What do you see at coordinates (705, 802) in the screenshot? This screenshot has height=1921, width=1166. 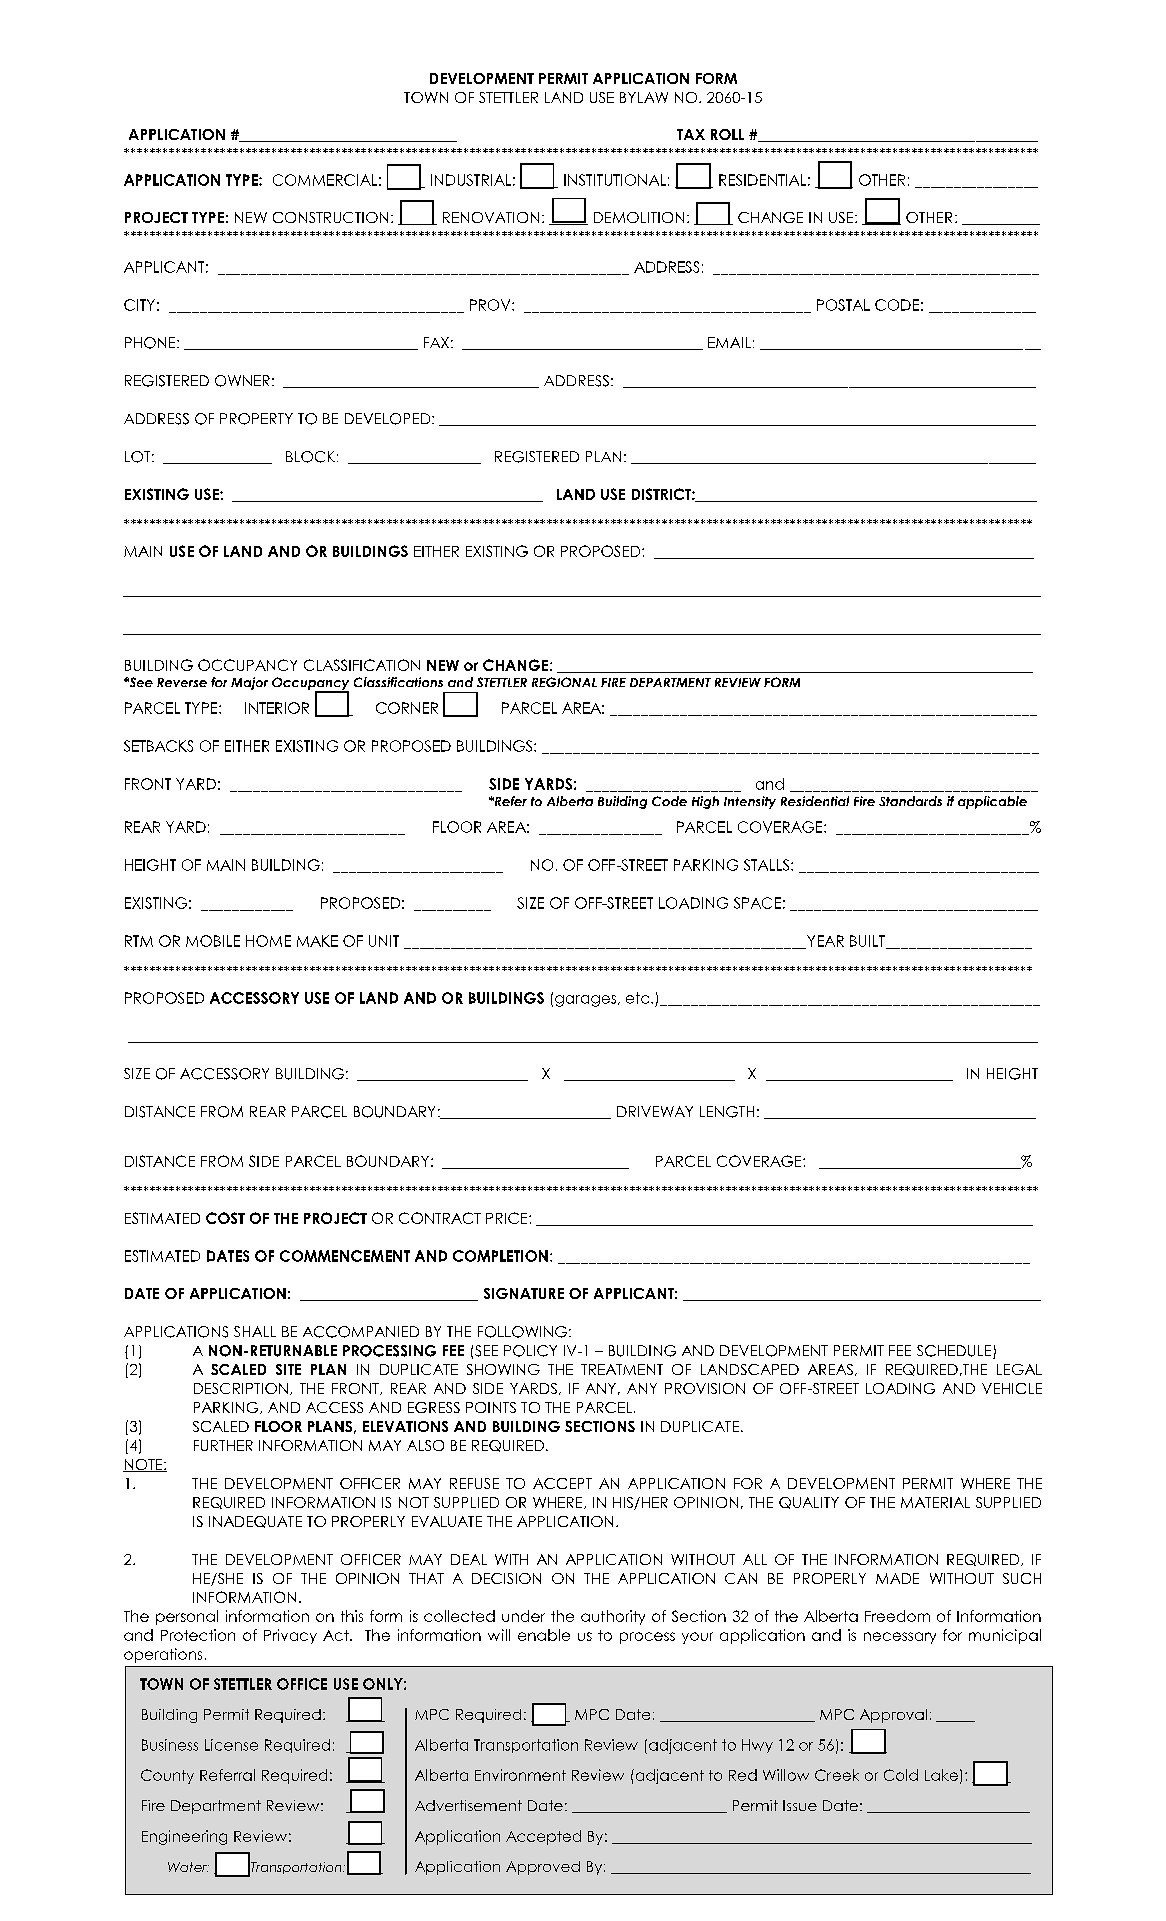 I see `High` at bounding box center [705, 802].
